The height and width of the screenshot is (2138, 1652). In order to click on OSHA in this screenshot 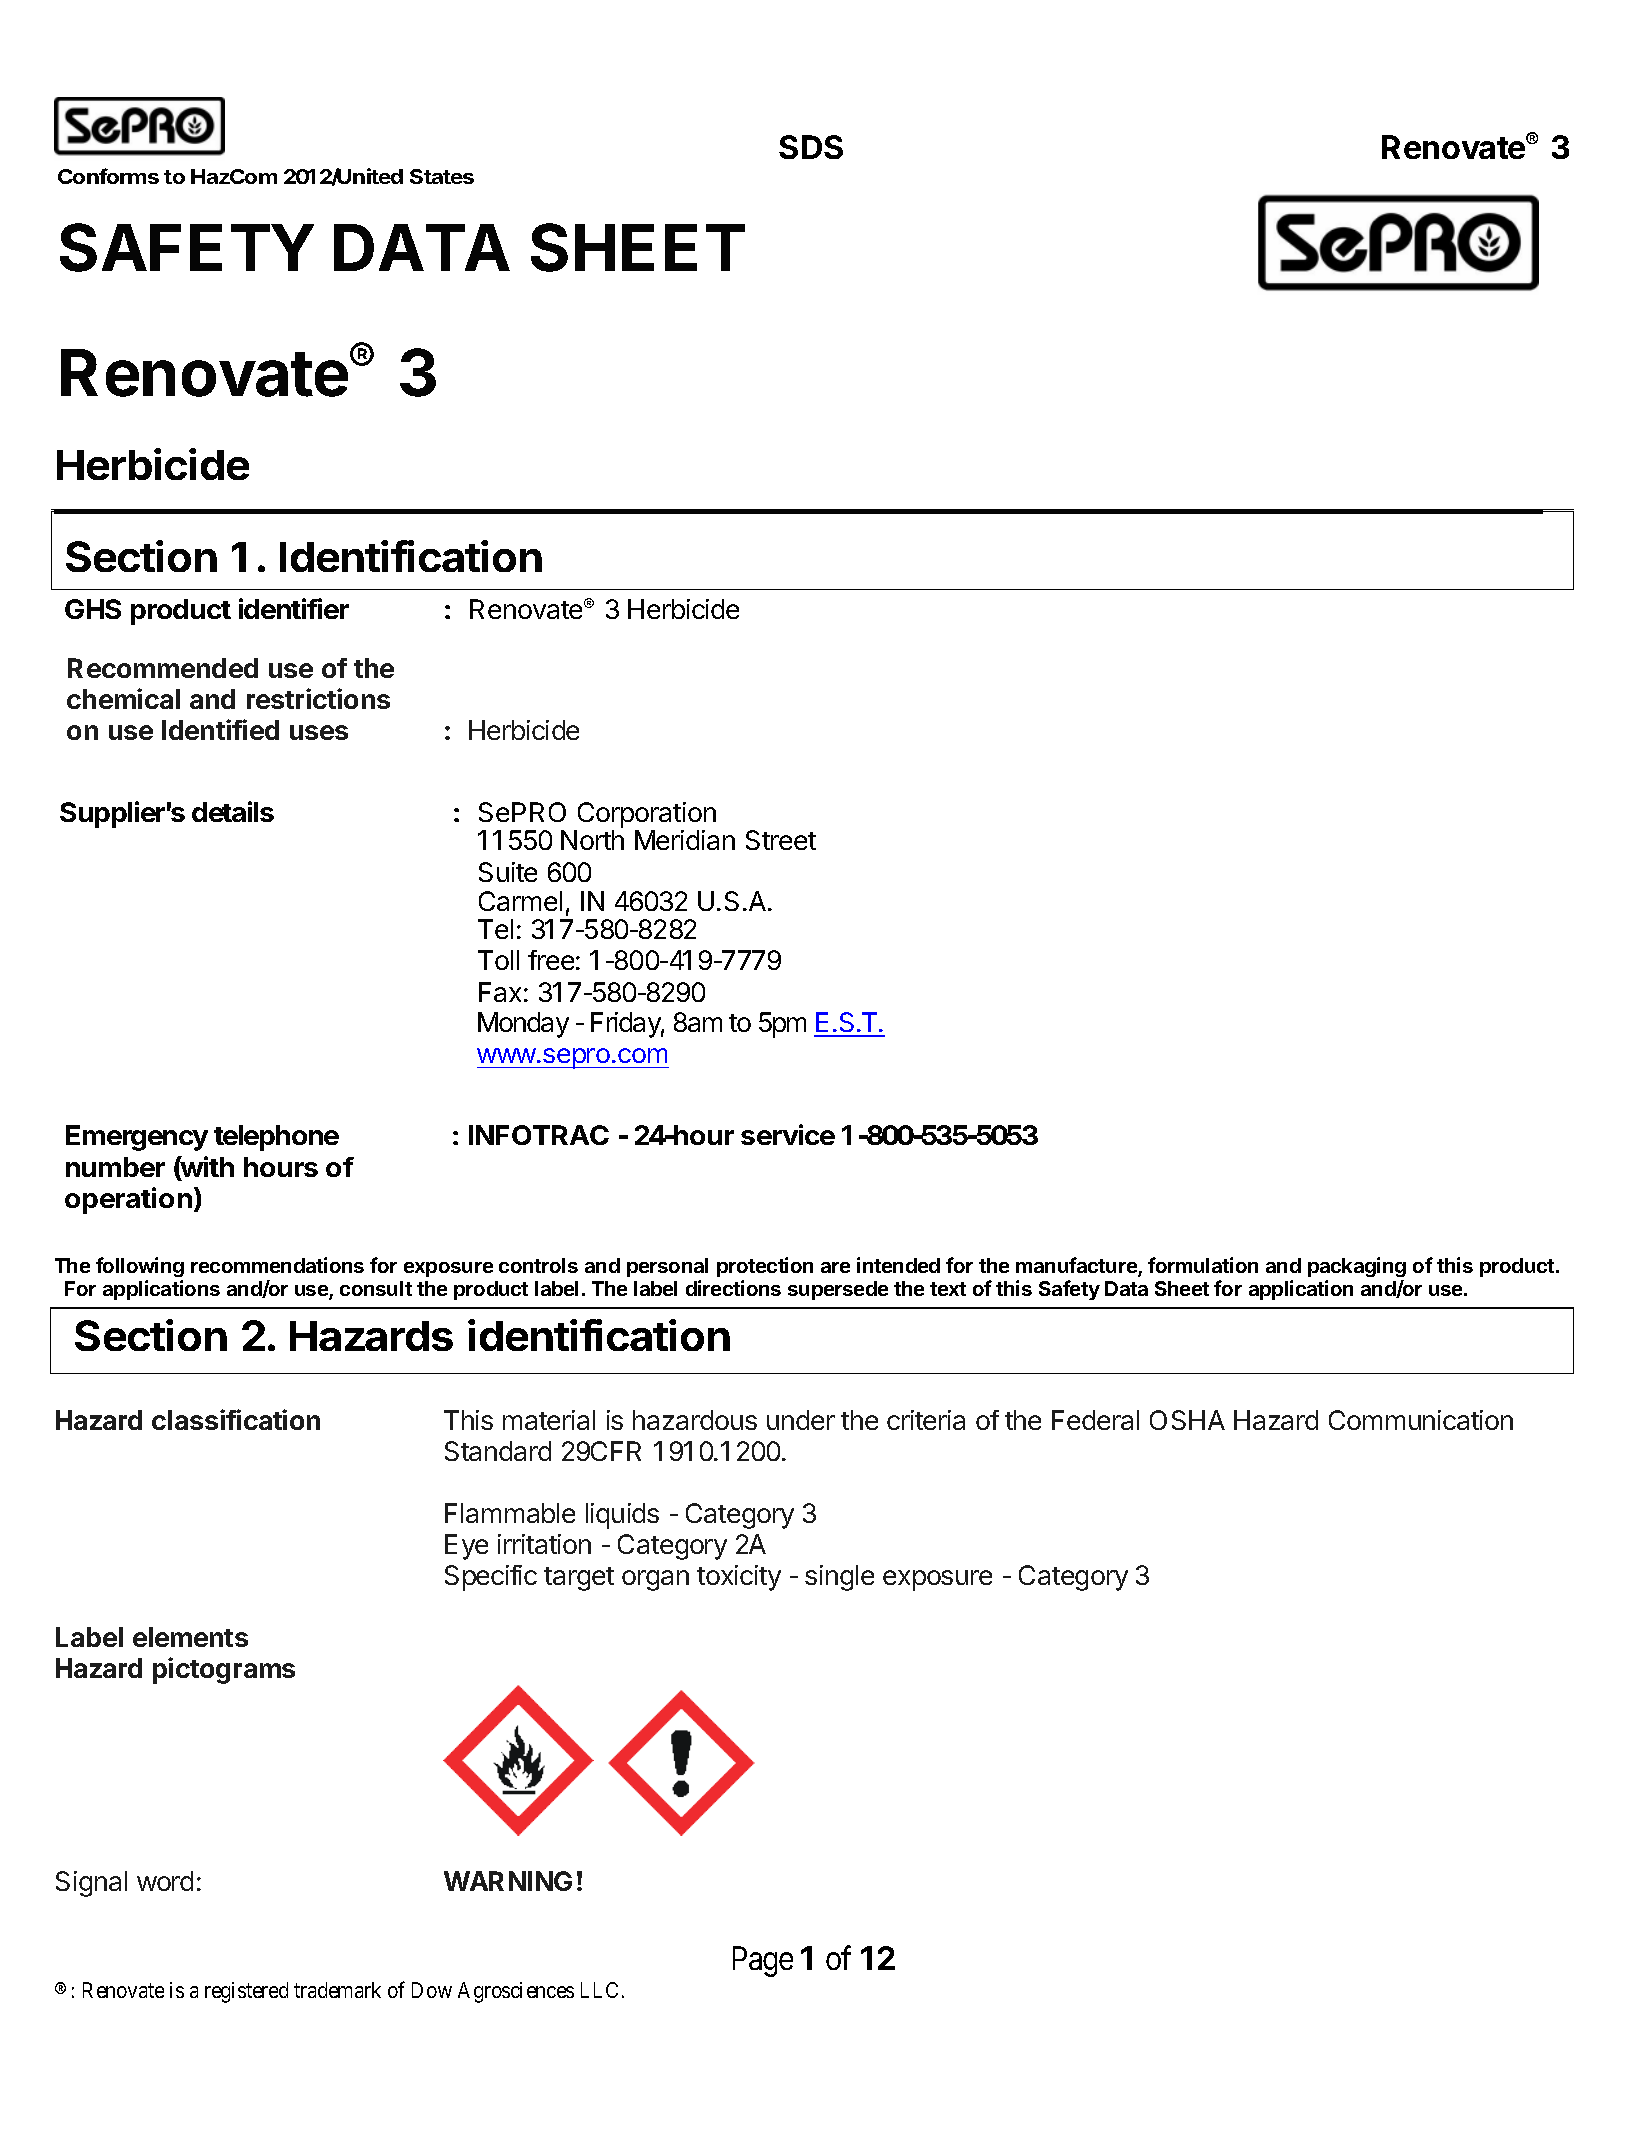, I will do `click(1187, 1420)`.
